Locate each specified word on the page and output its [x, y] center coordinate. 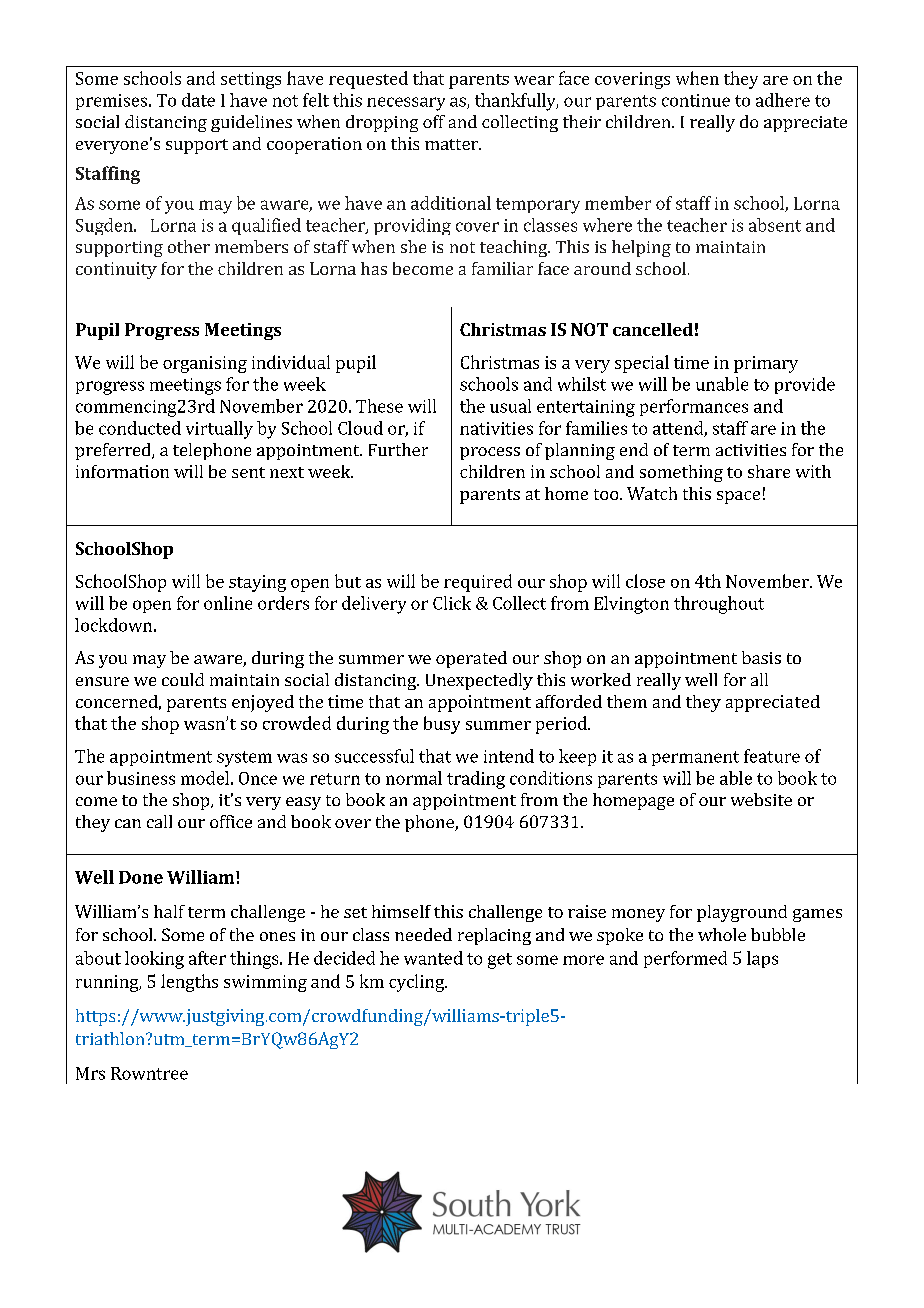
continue [696, 100]
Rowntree [149, 1073]
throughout [719, 605]
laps [762, 959]
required [478, 583]
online [228, 603]
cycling [417, 983]
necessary [406, 104]
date [198, 100]
